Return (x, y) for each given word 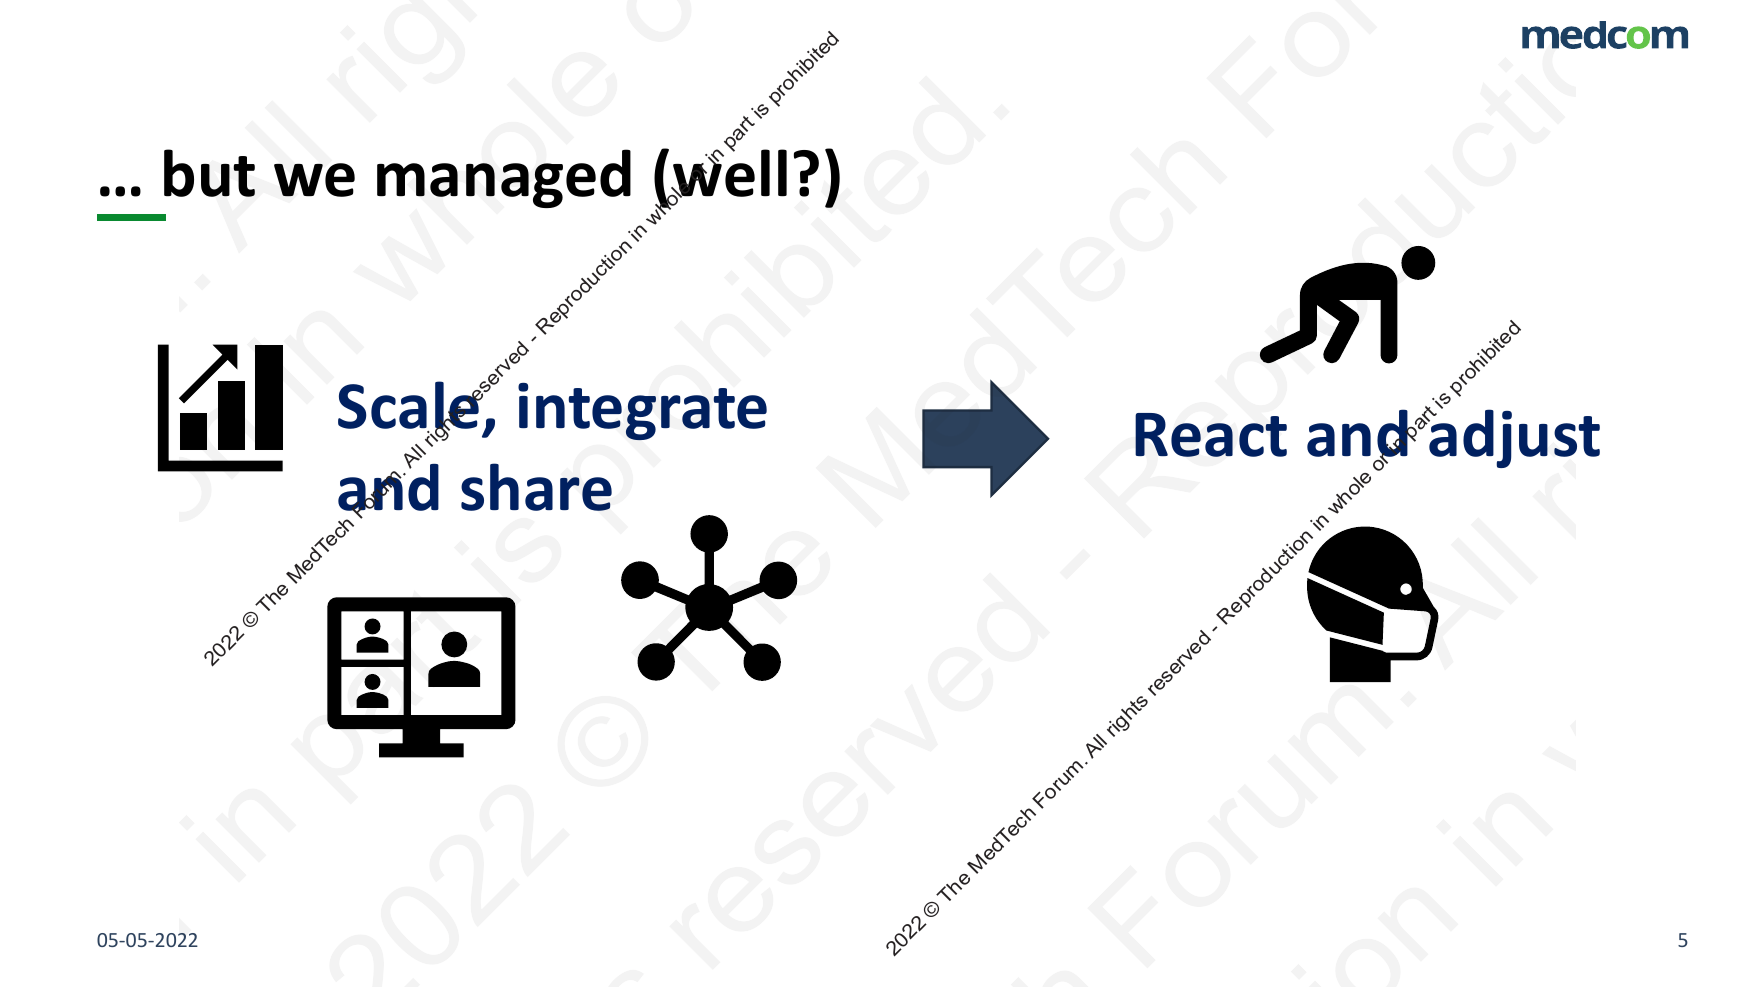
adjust (1514, 437)
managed (504, 178)
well (729, 173)
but (209, 173)
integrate (642, 411)
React (1211, 435)
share (536, 487)
